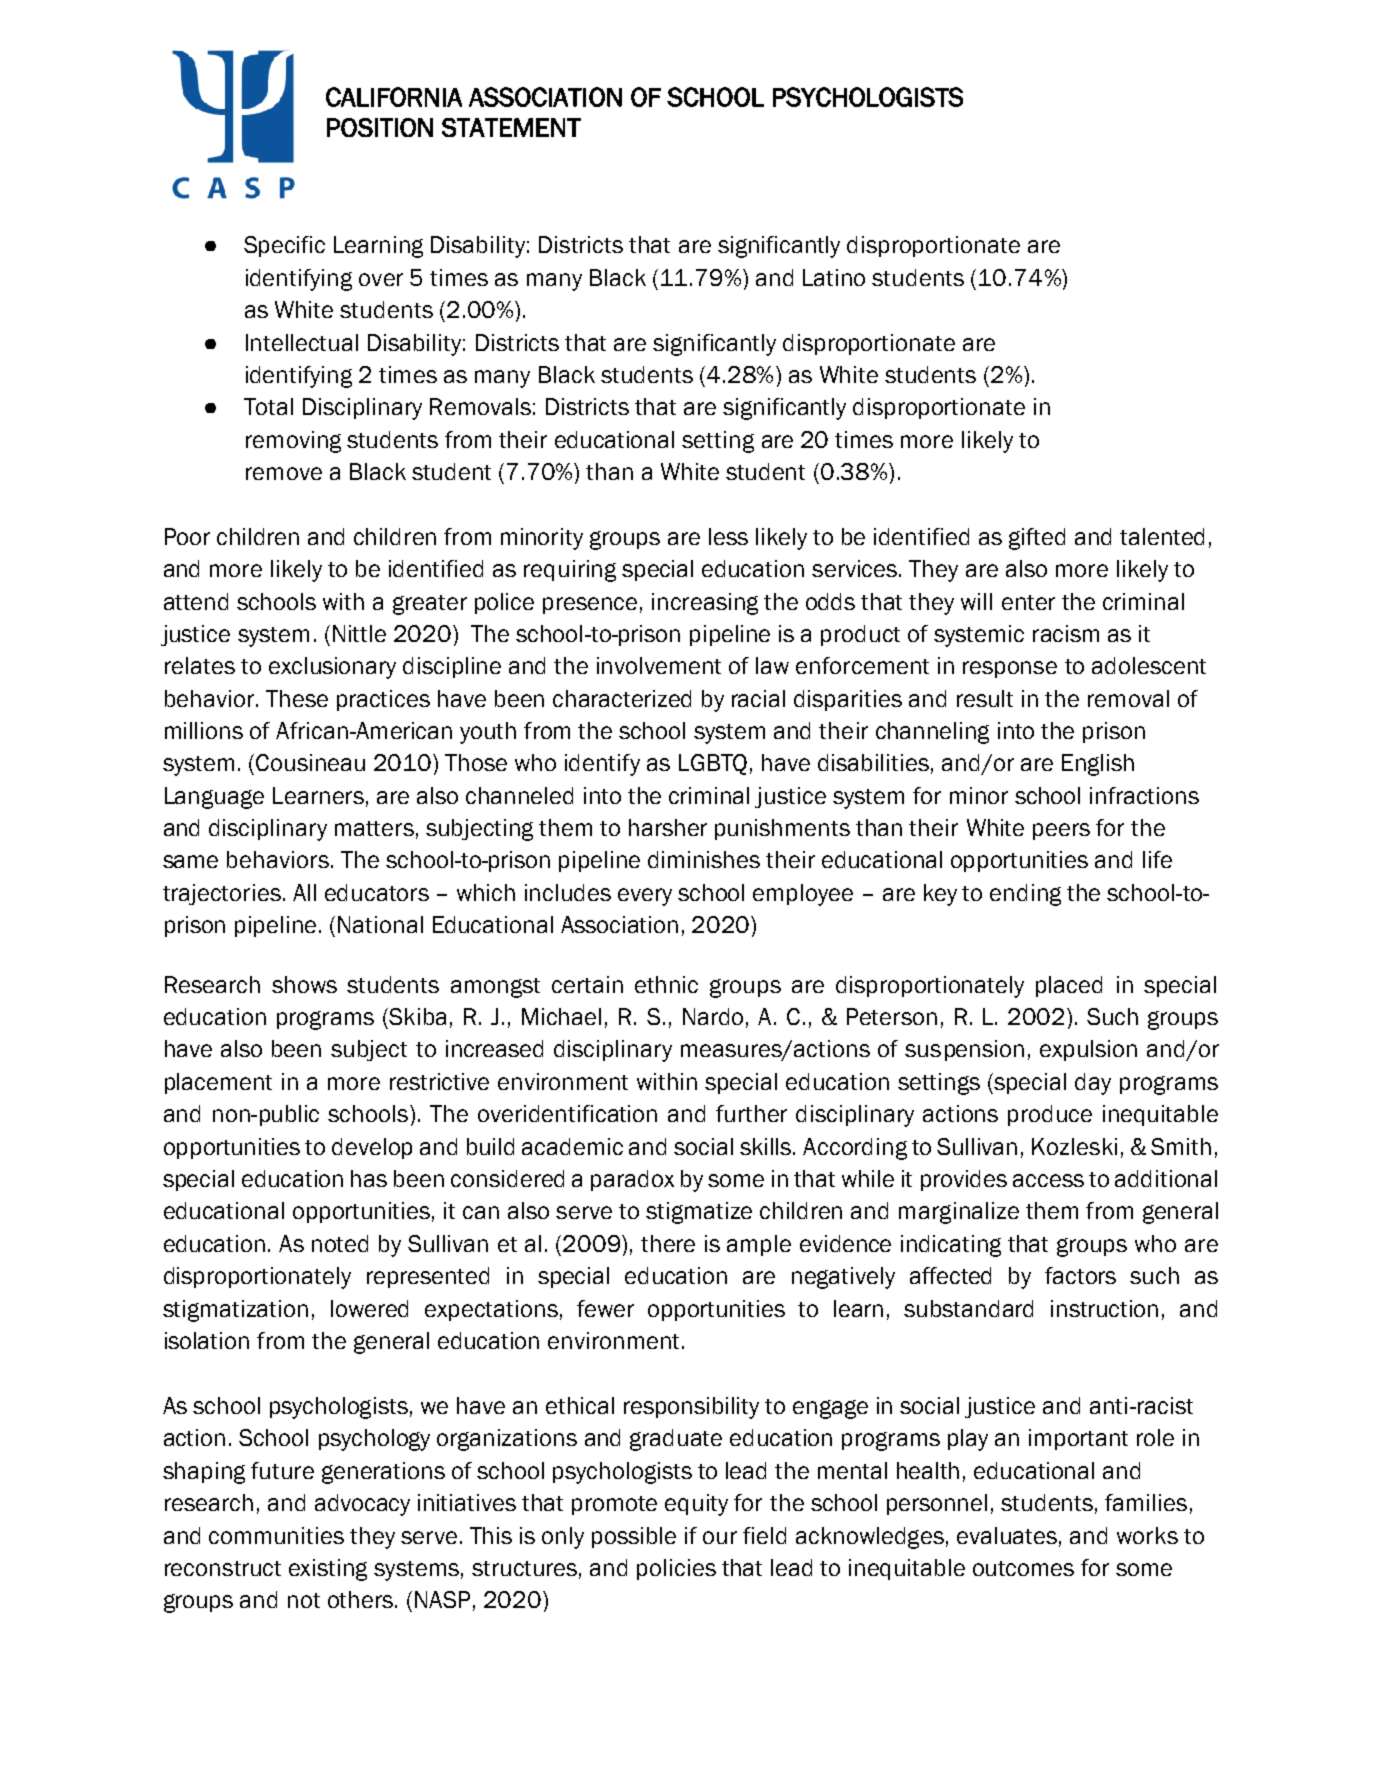 The image size is (1382, 1788). What do you see at coordinates (705, 604) in the screenshot?
I see `increasing` at bounding box center [705, 604].
